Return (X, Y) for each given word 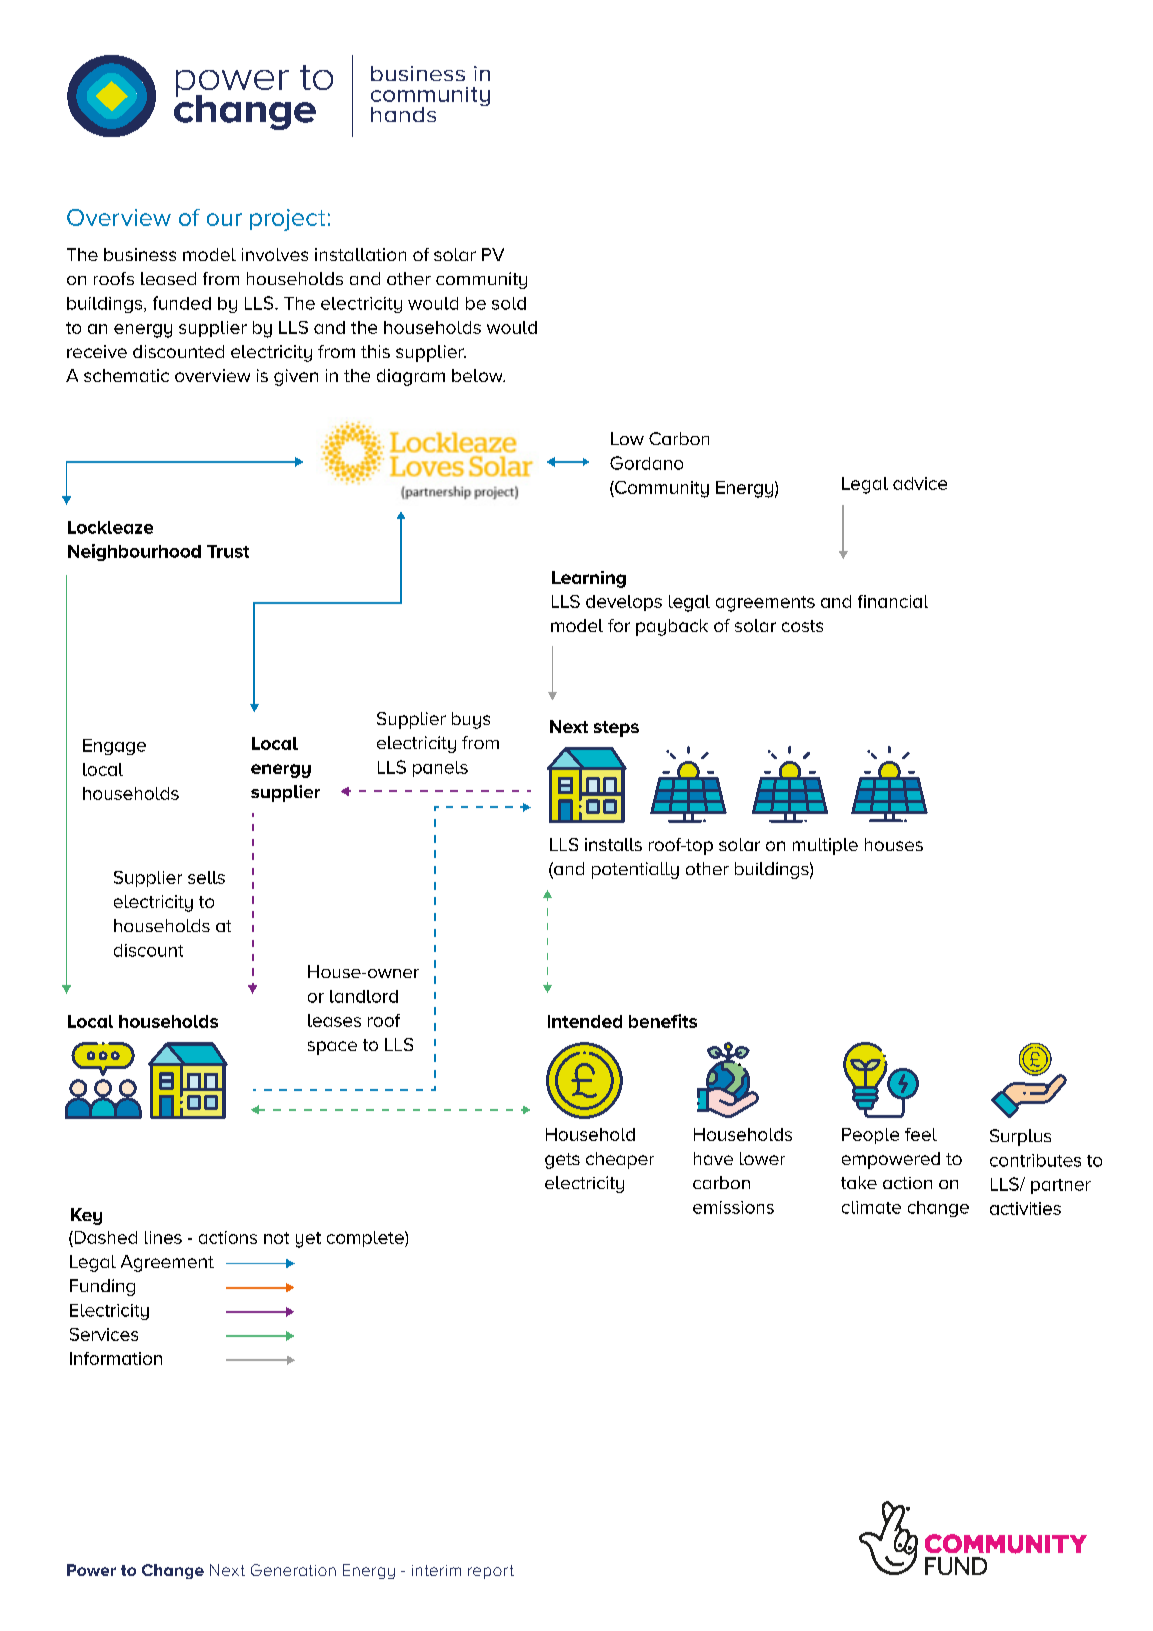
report (491, 1572)
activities (1025, 1208)
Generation (293, 1570)
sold (509, 303)
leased (168, 278)
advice (920, 483)
